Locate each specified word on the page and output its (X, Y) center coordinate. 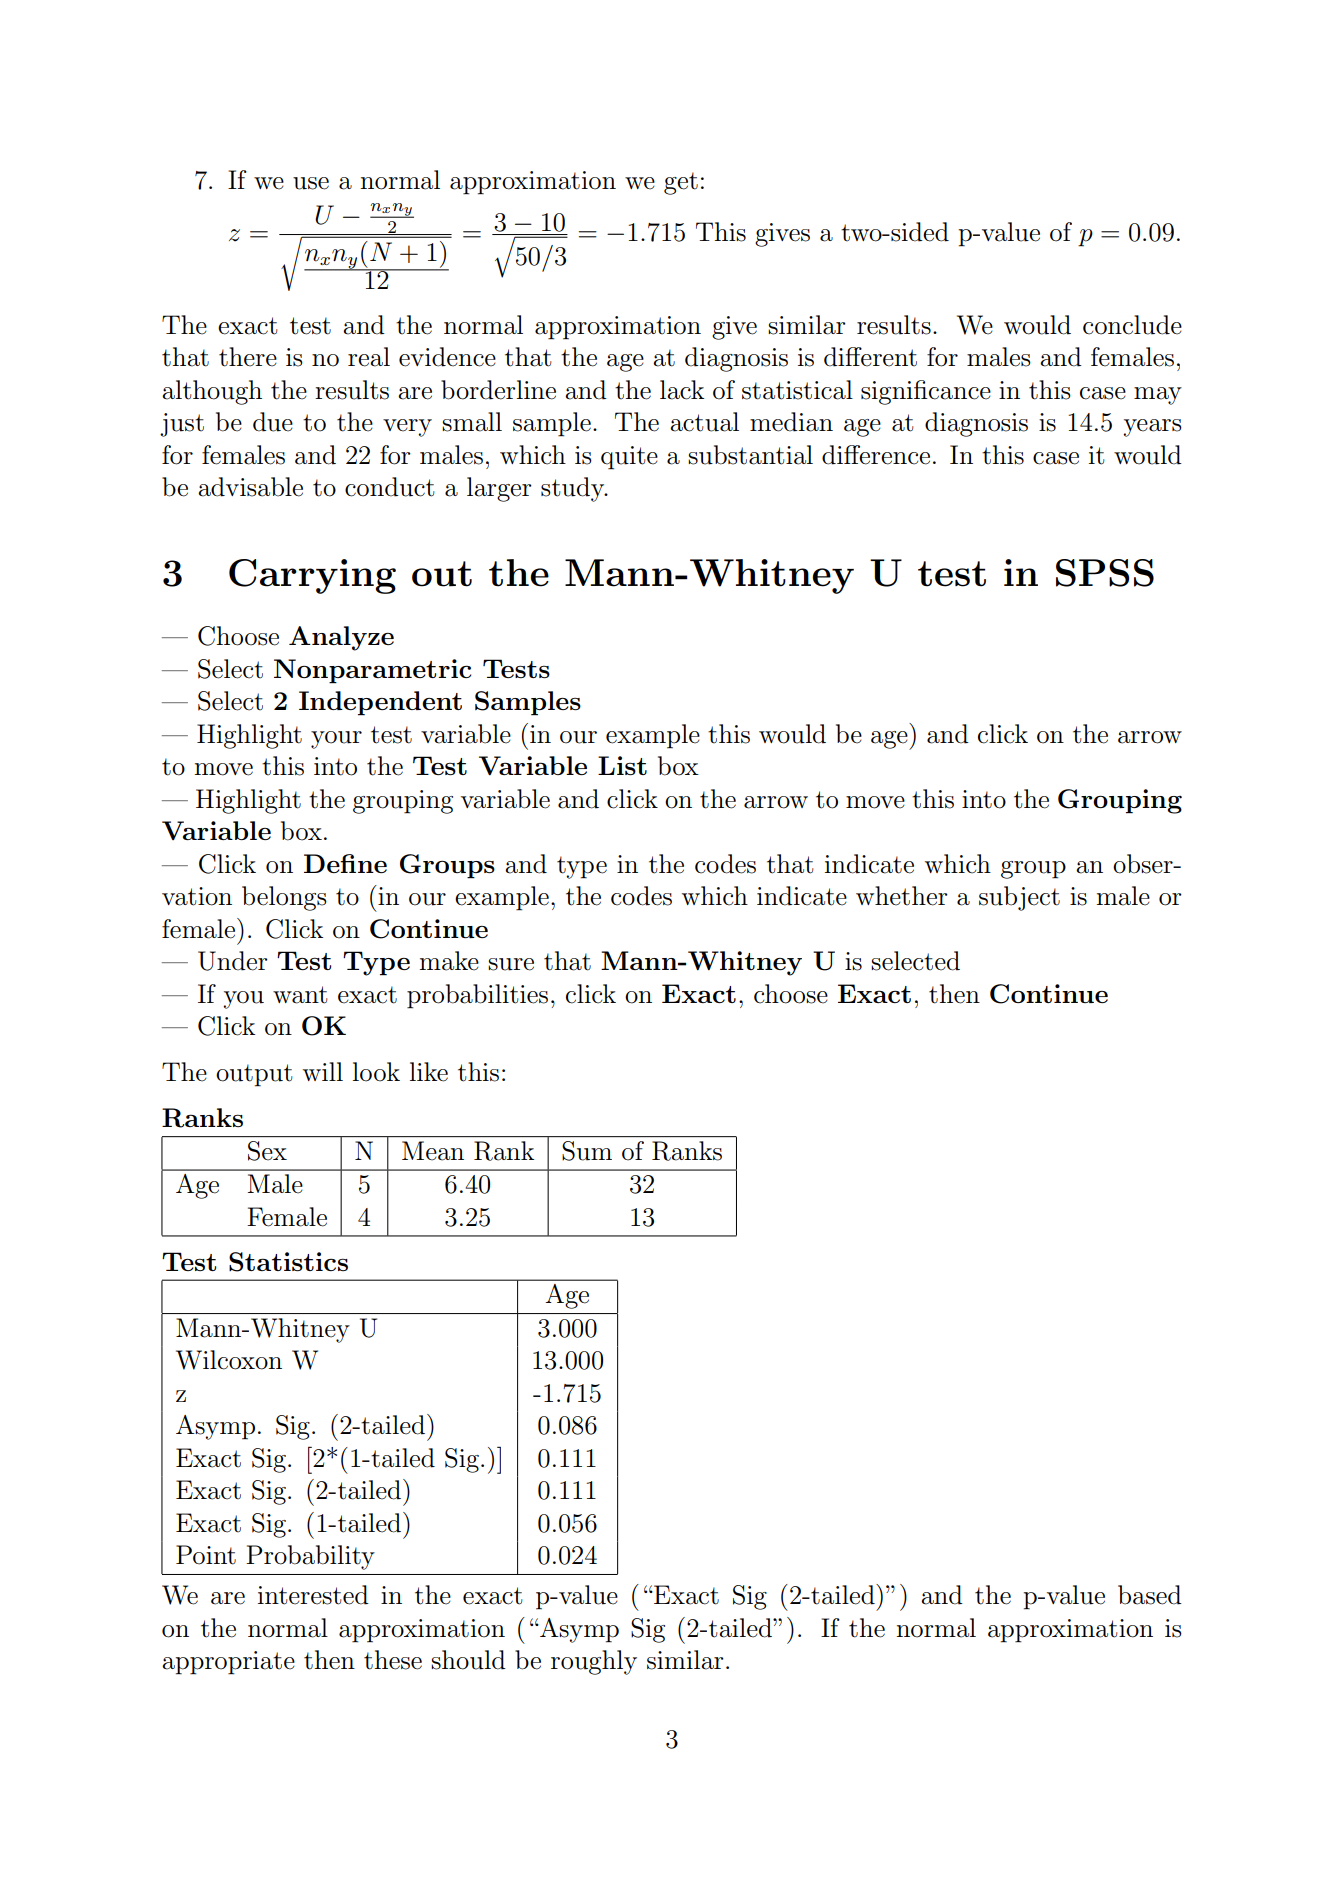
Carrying (312, 576)
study (574, 489)
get (681, 183)
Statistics (288, 1262)
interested (313, 1595)
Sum (587, 1151)
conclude (1132, 325)
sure (511, 964)
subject (1019, 898)
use (311, 183)
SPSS (1105, 573)
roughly (594, 1662)
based (1150, 1595)
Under (233, 961)
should (468, 1660)
